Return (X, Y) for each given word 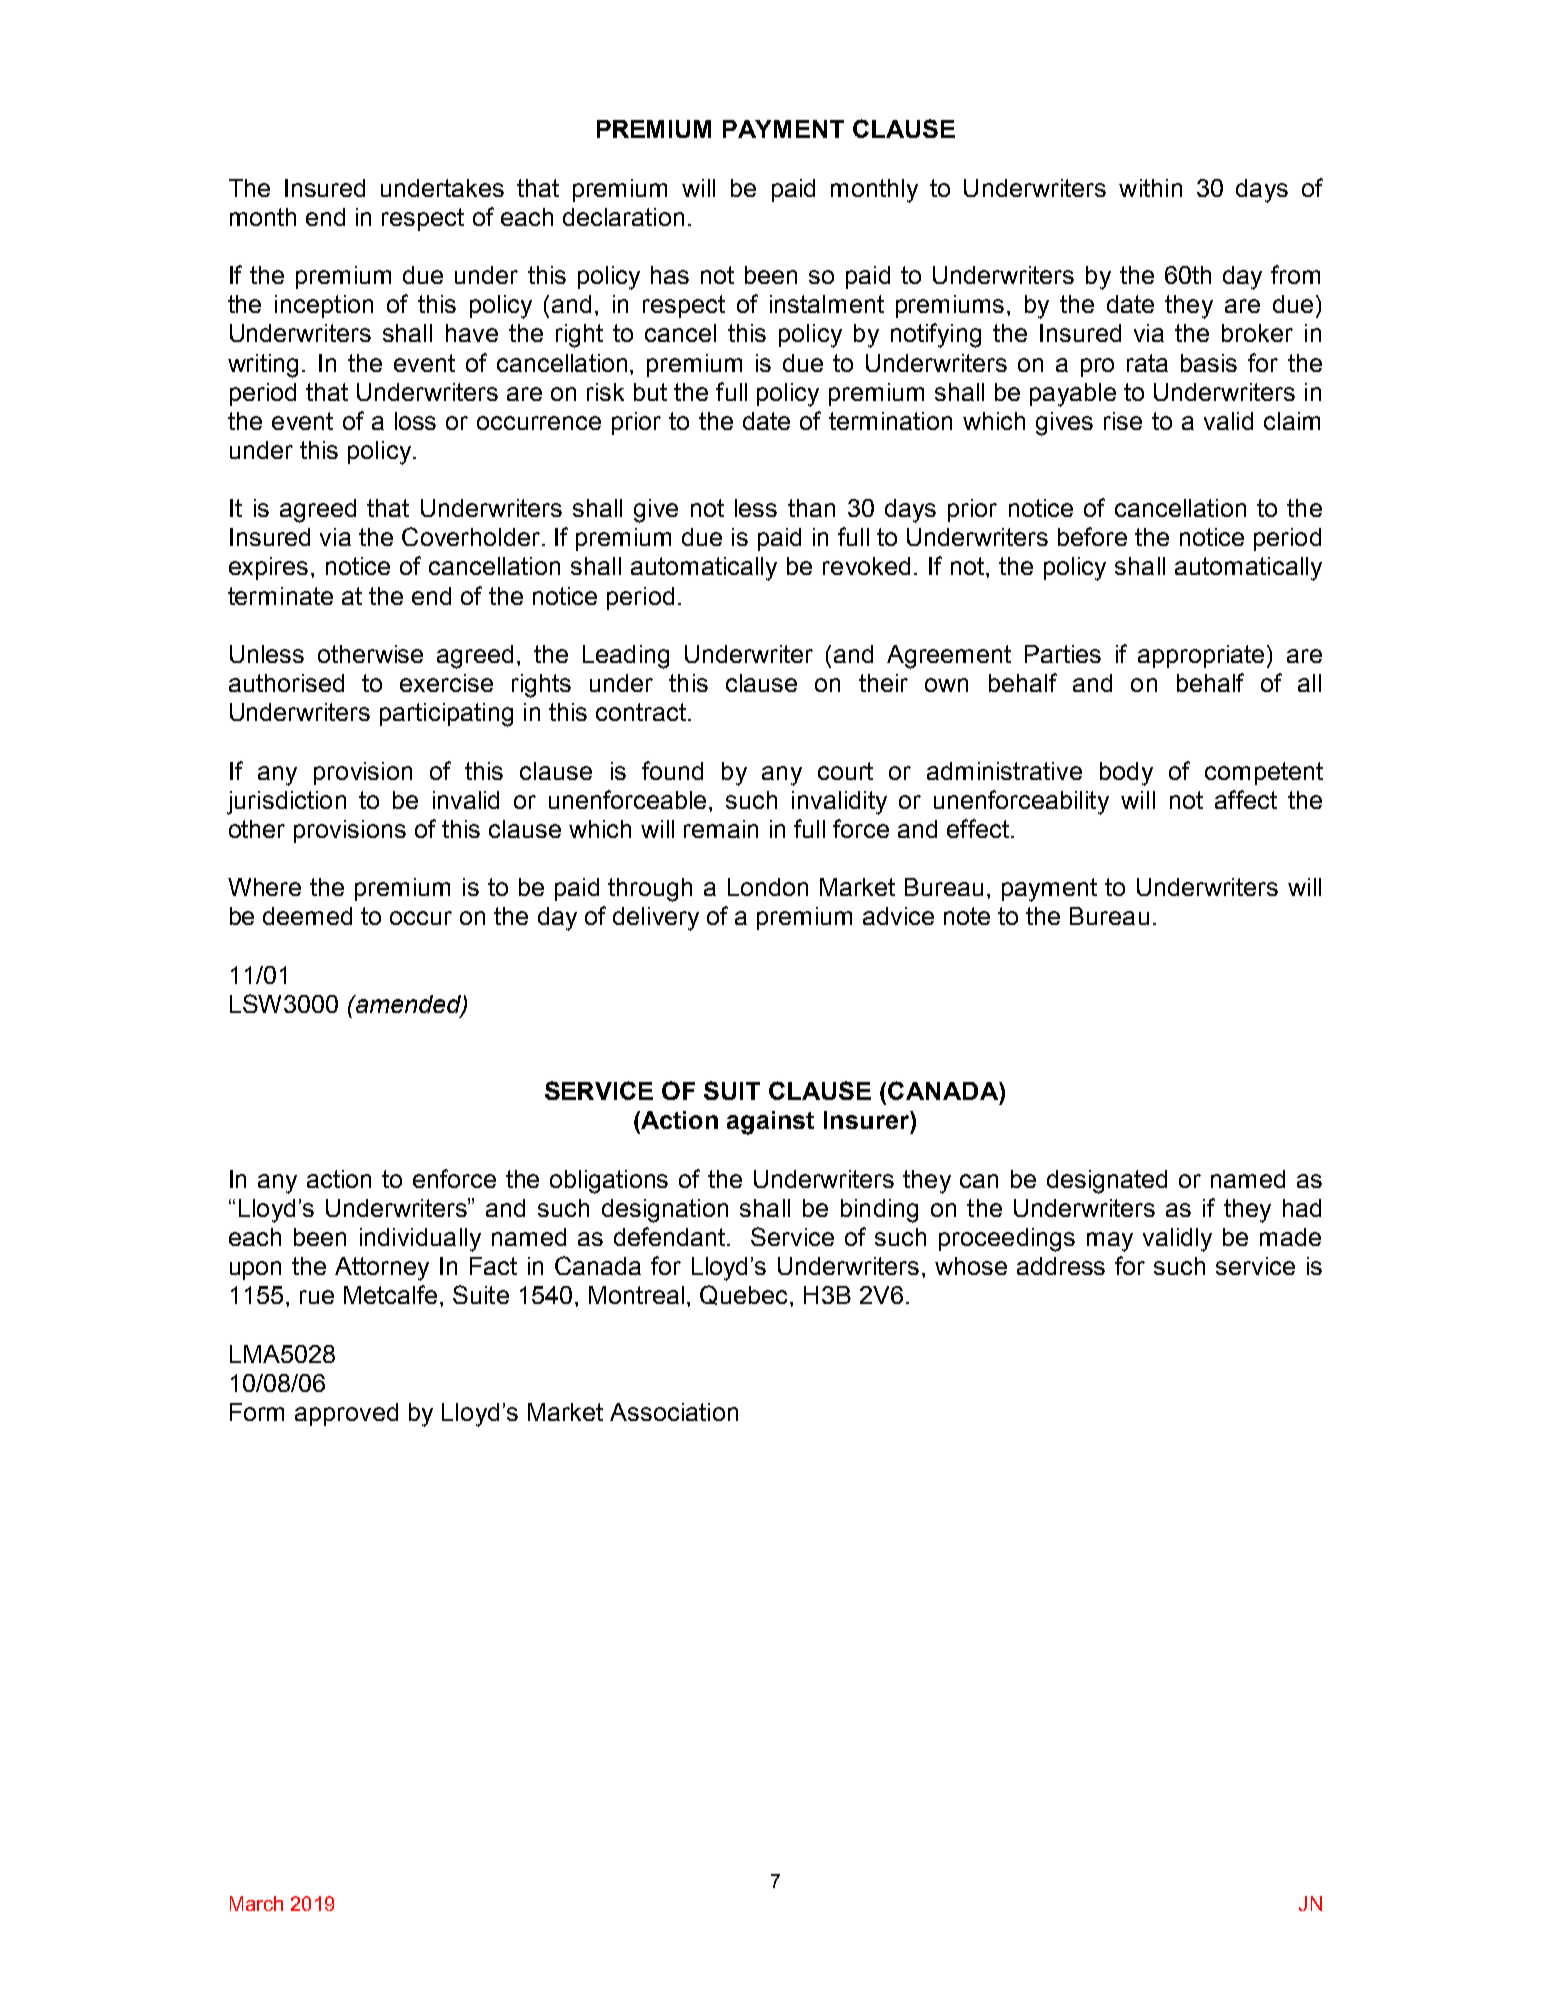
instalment (827, 304)
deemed (307, 916)
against (770, 1123)
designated (1107, 1182)
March (256, 1903)
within (1150, 188)
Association (674, 1412)
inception (324, 306)
